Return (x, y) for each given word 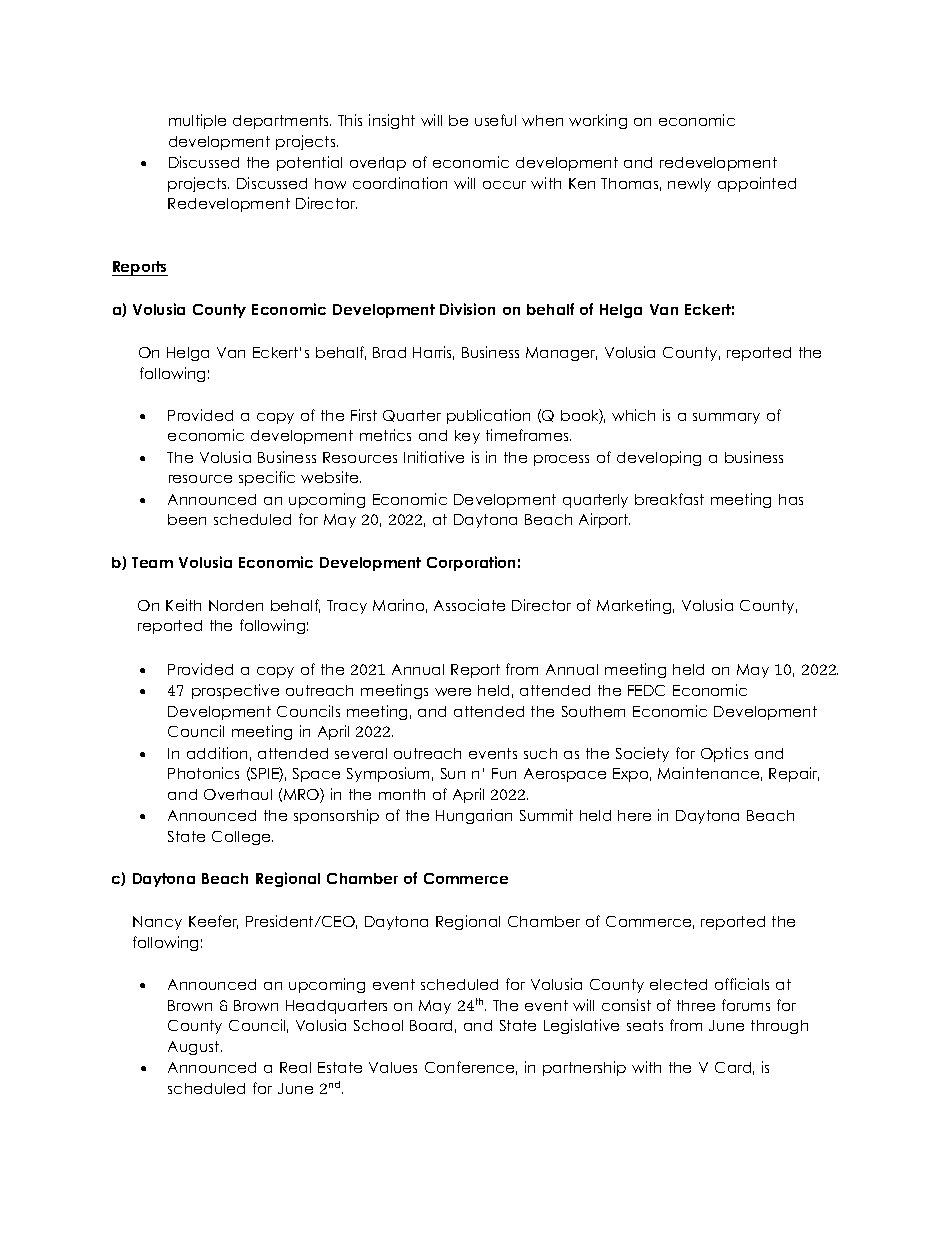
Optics (724, 754)
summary (726, 418)
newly (689, 185)
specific (267, 478)
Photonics (203, 773)
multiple (197, 121)
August (195, 1048)
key (467, 437)
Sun (453, 773)
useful (495, 120)
